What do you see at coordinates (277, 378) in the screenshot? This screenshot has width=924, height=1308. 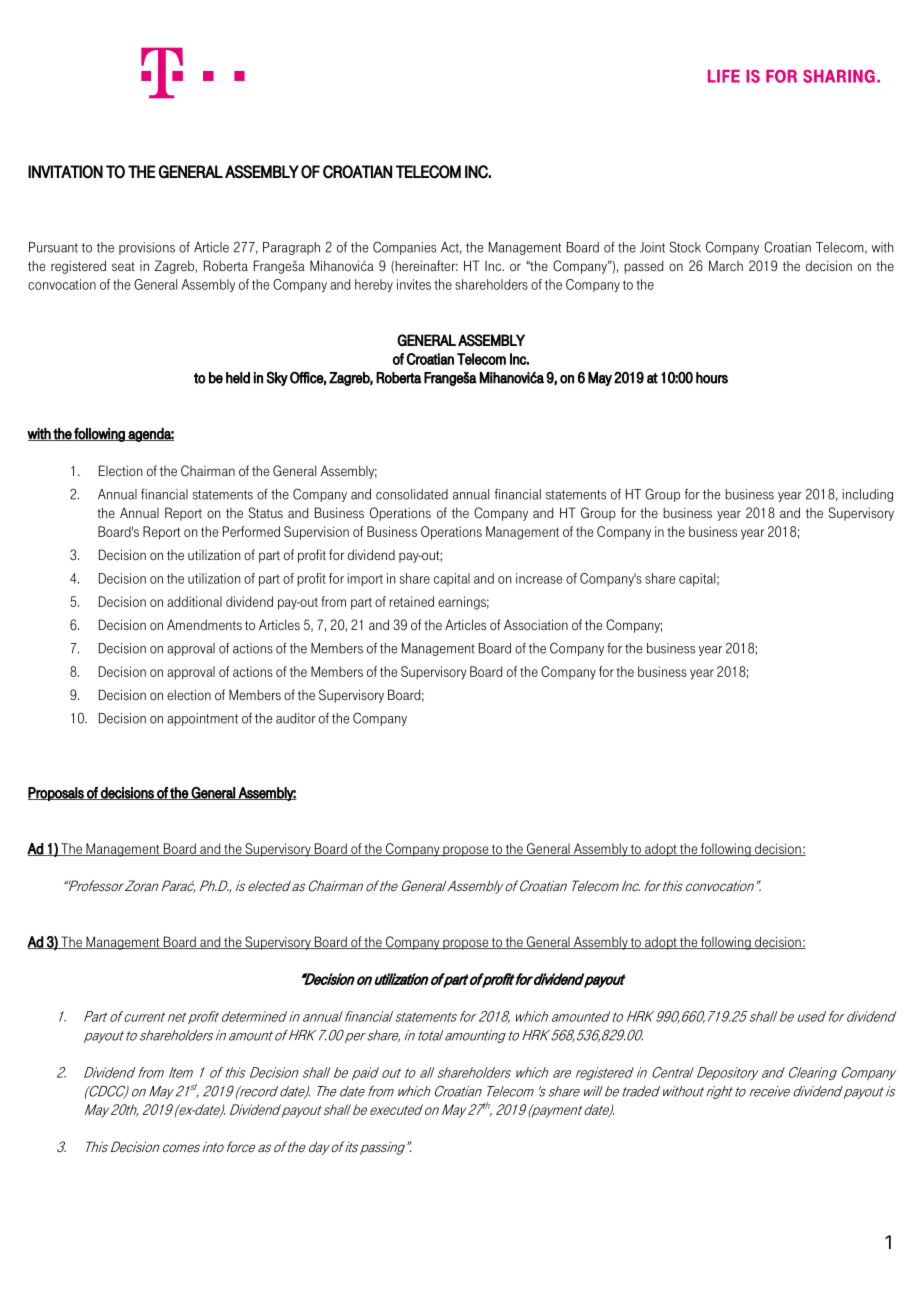 I see `Sky` at bounding box center [277, 378].
